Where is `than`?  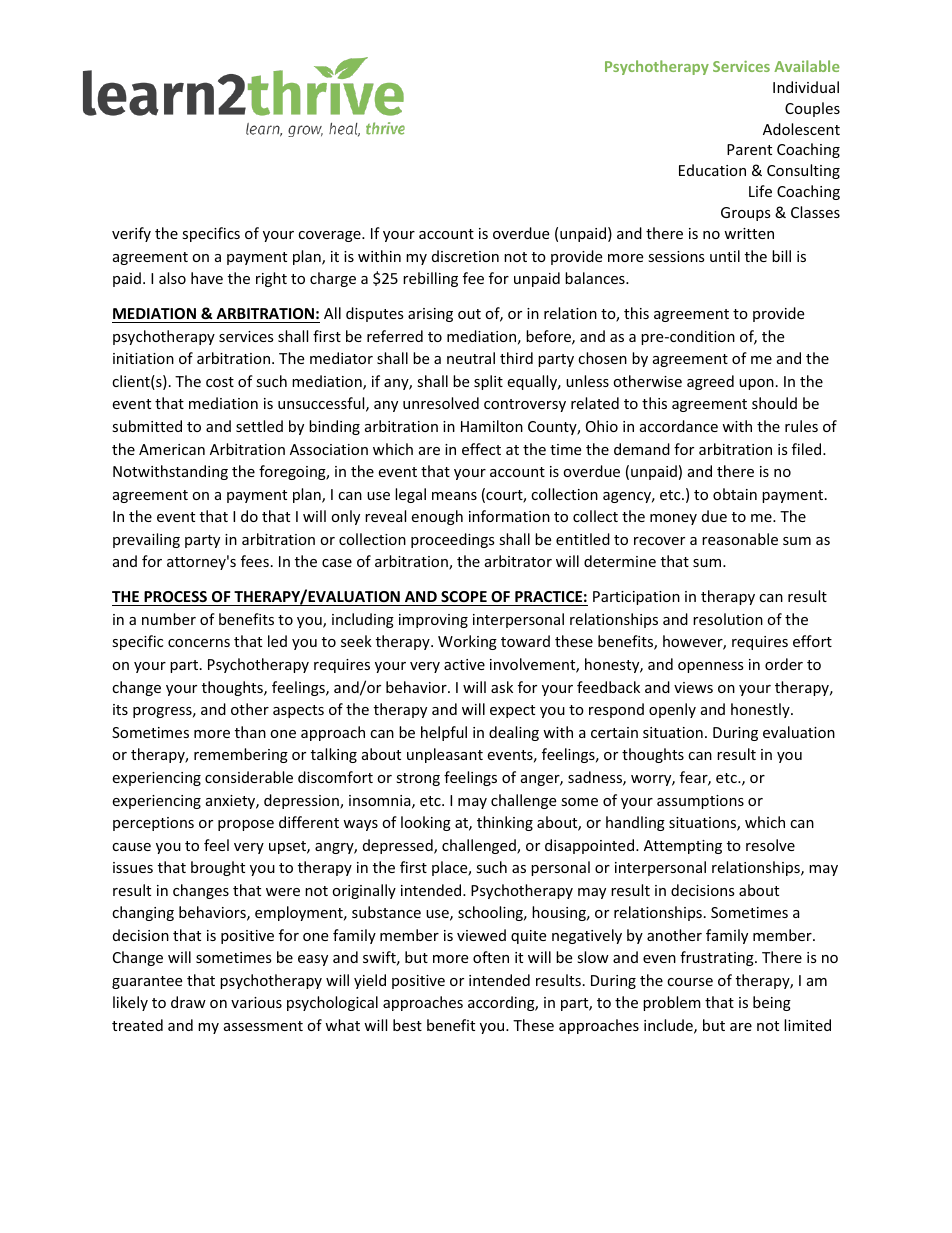 than is located at coordinates (250, 732).
